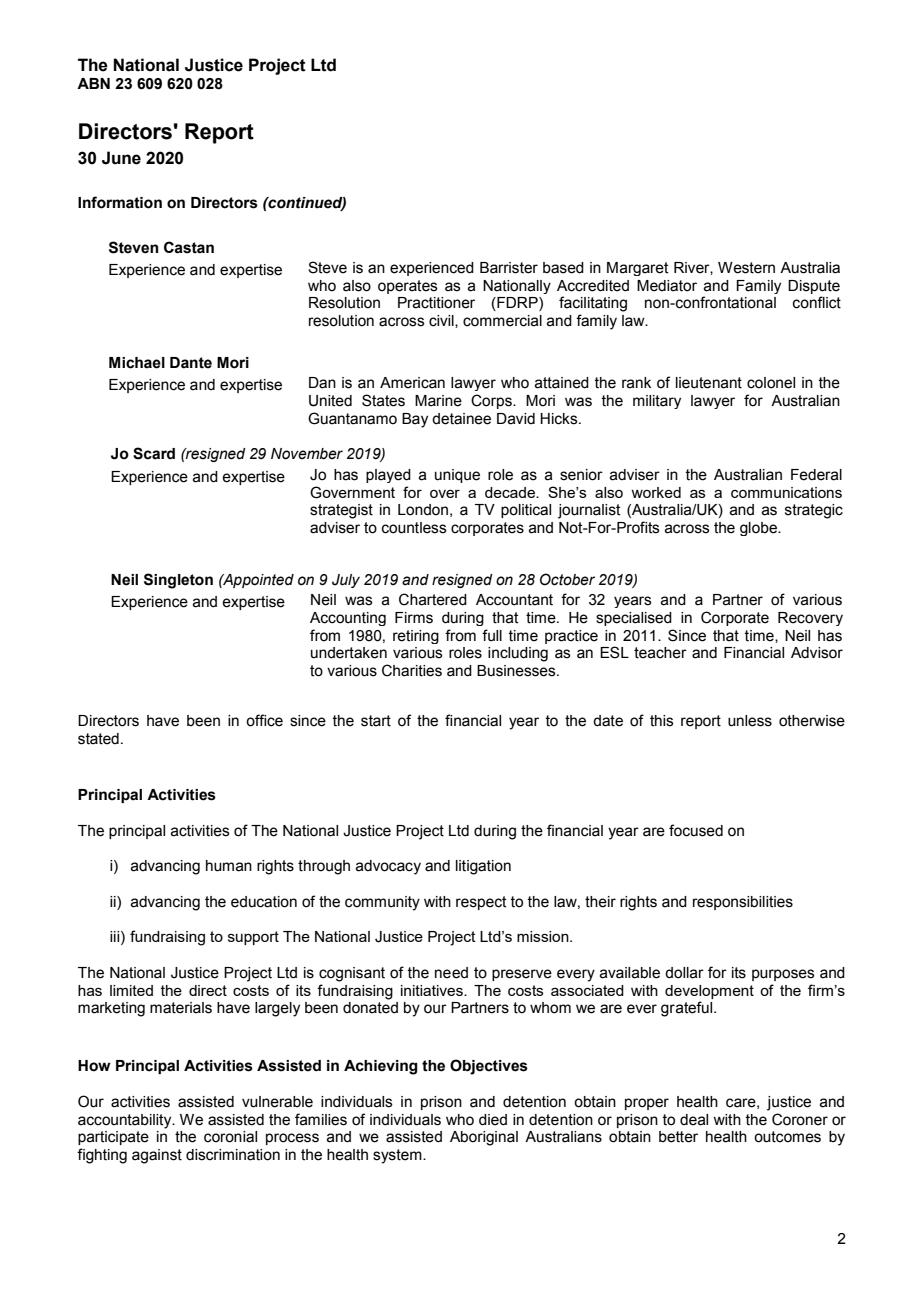 The width and height of the screenshot is (924, 1303). Describe the element at coordinates (696, 830) in the screenshot. I see `focused` at that location.
